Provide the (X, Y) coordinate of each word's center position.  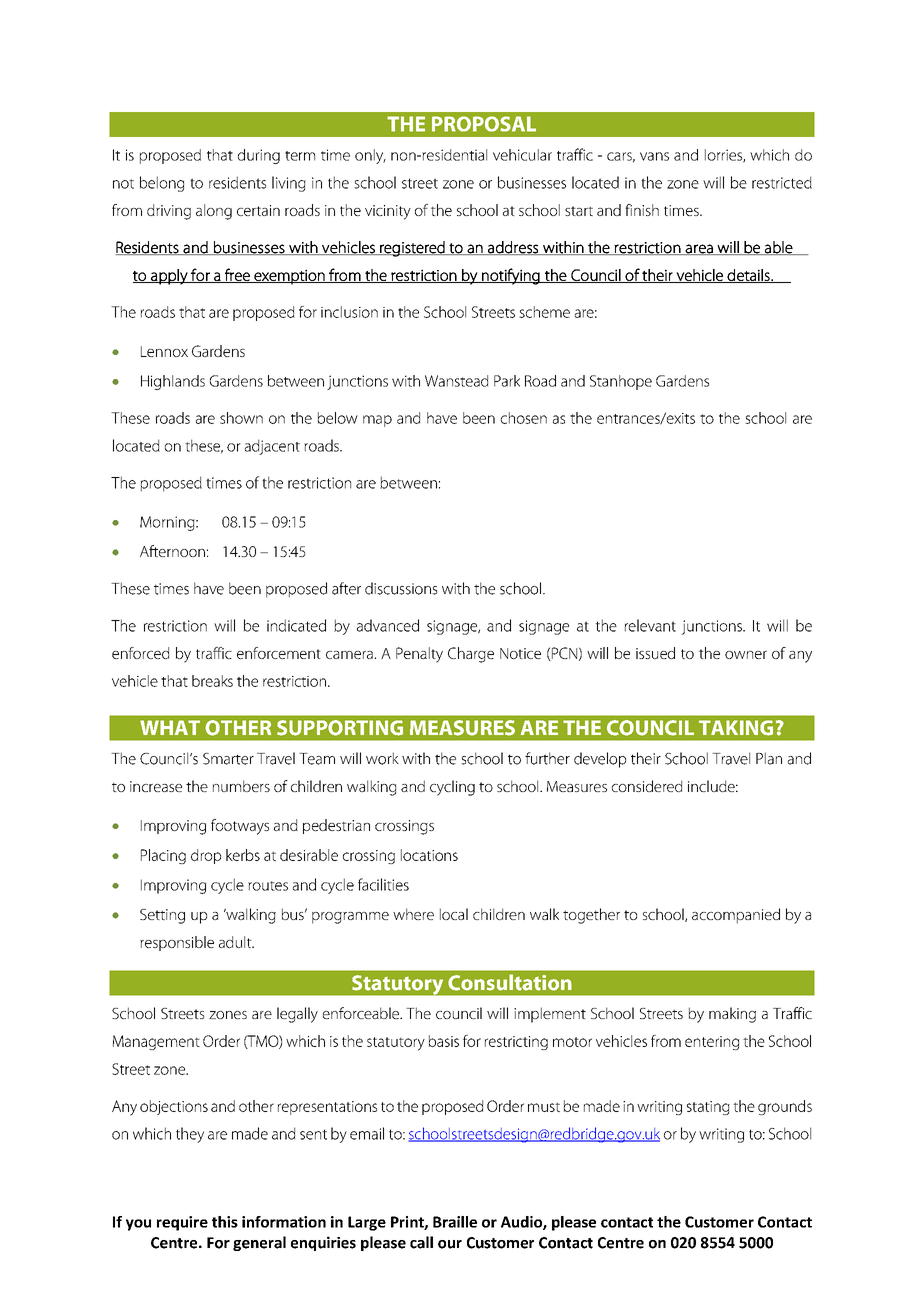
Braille (455, 1222)
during (259, 156)
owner (746, 655)
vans (654, 156)
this (225, 1222)
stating (708, 1108)
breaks (212, 681)
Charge (471, 655)
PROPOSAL (484, 124)
